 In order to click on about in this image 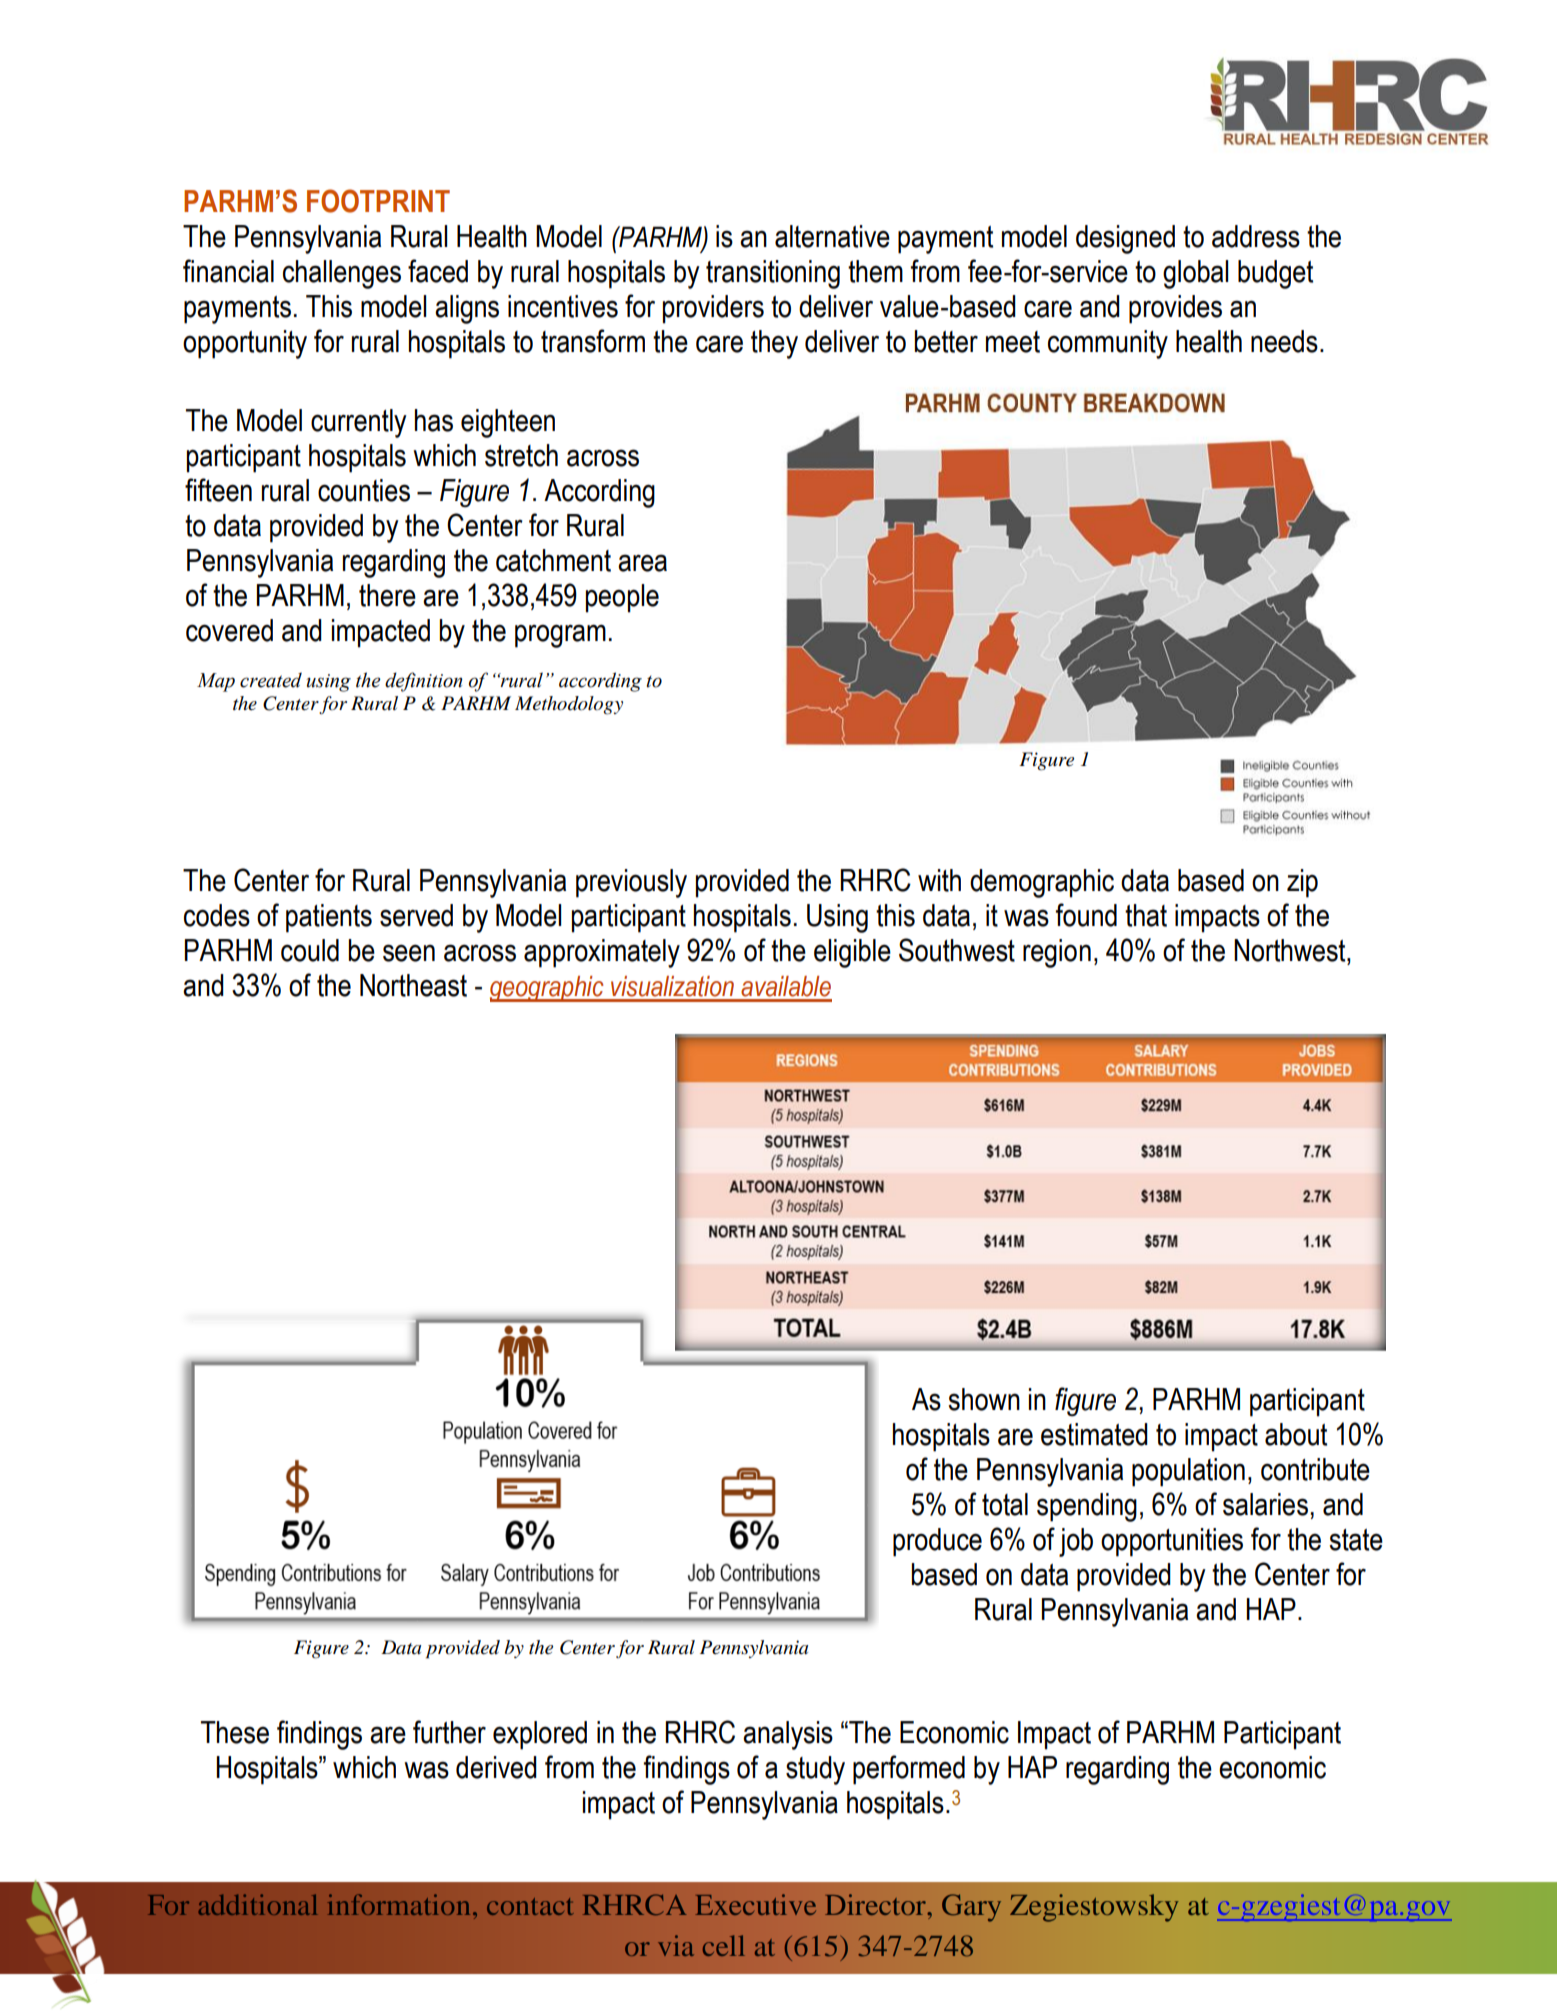, I will do `click(1296, 1434)`.
